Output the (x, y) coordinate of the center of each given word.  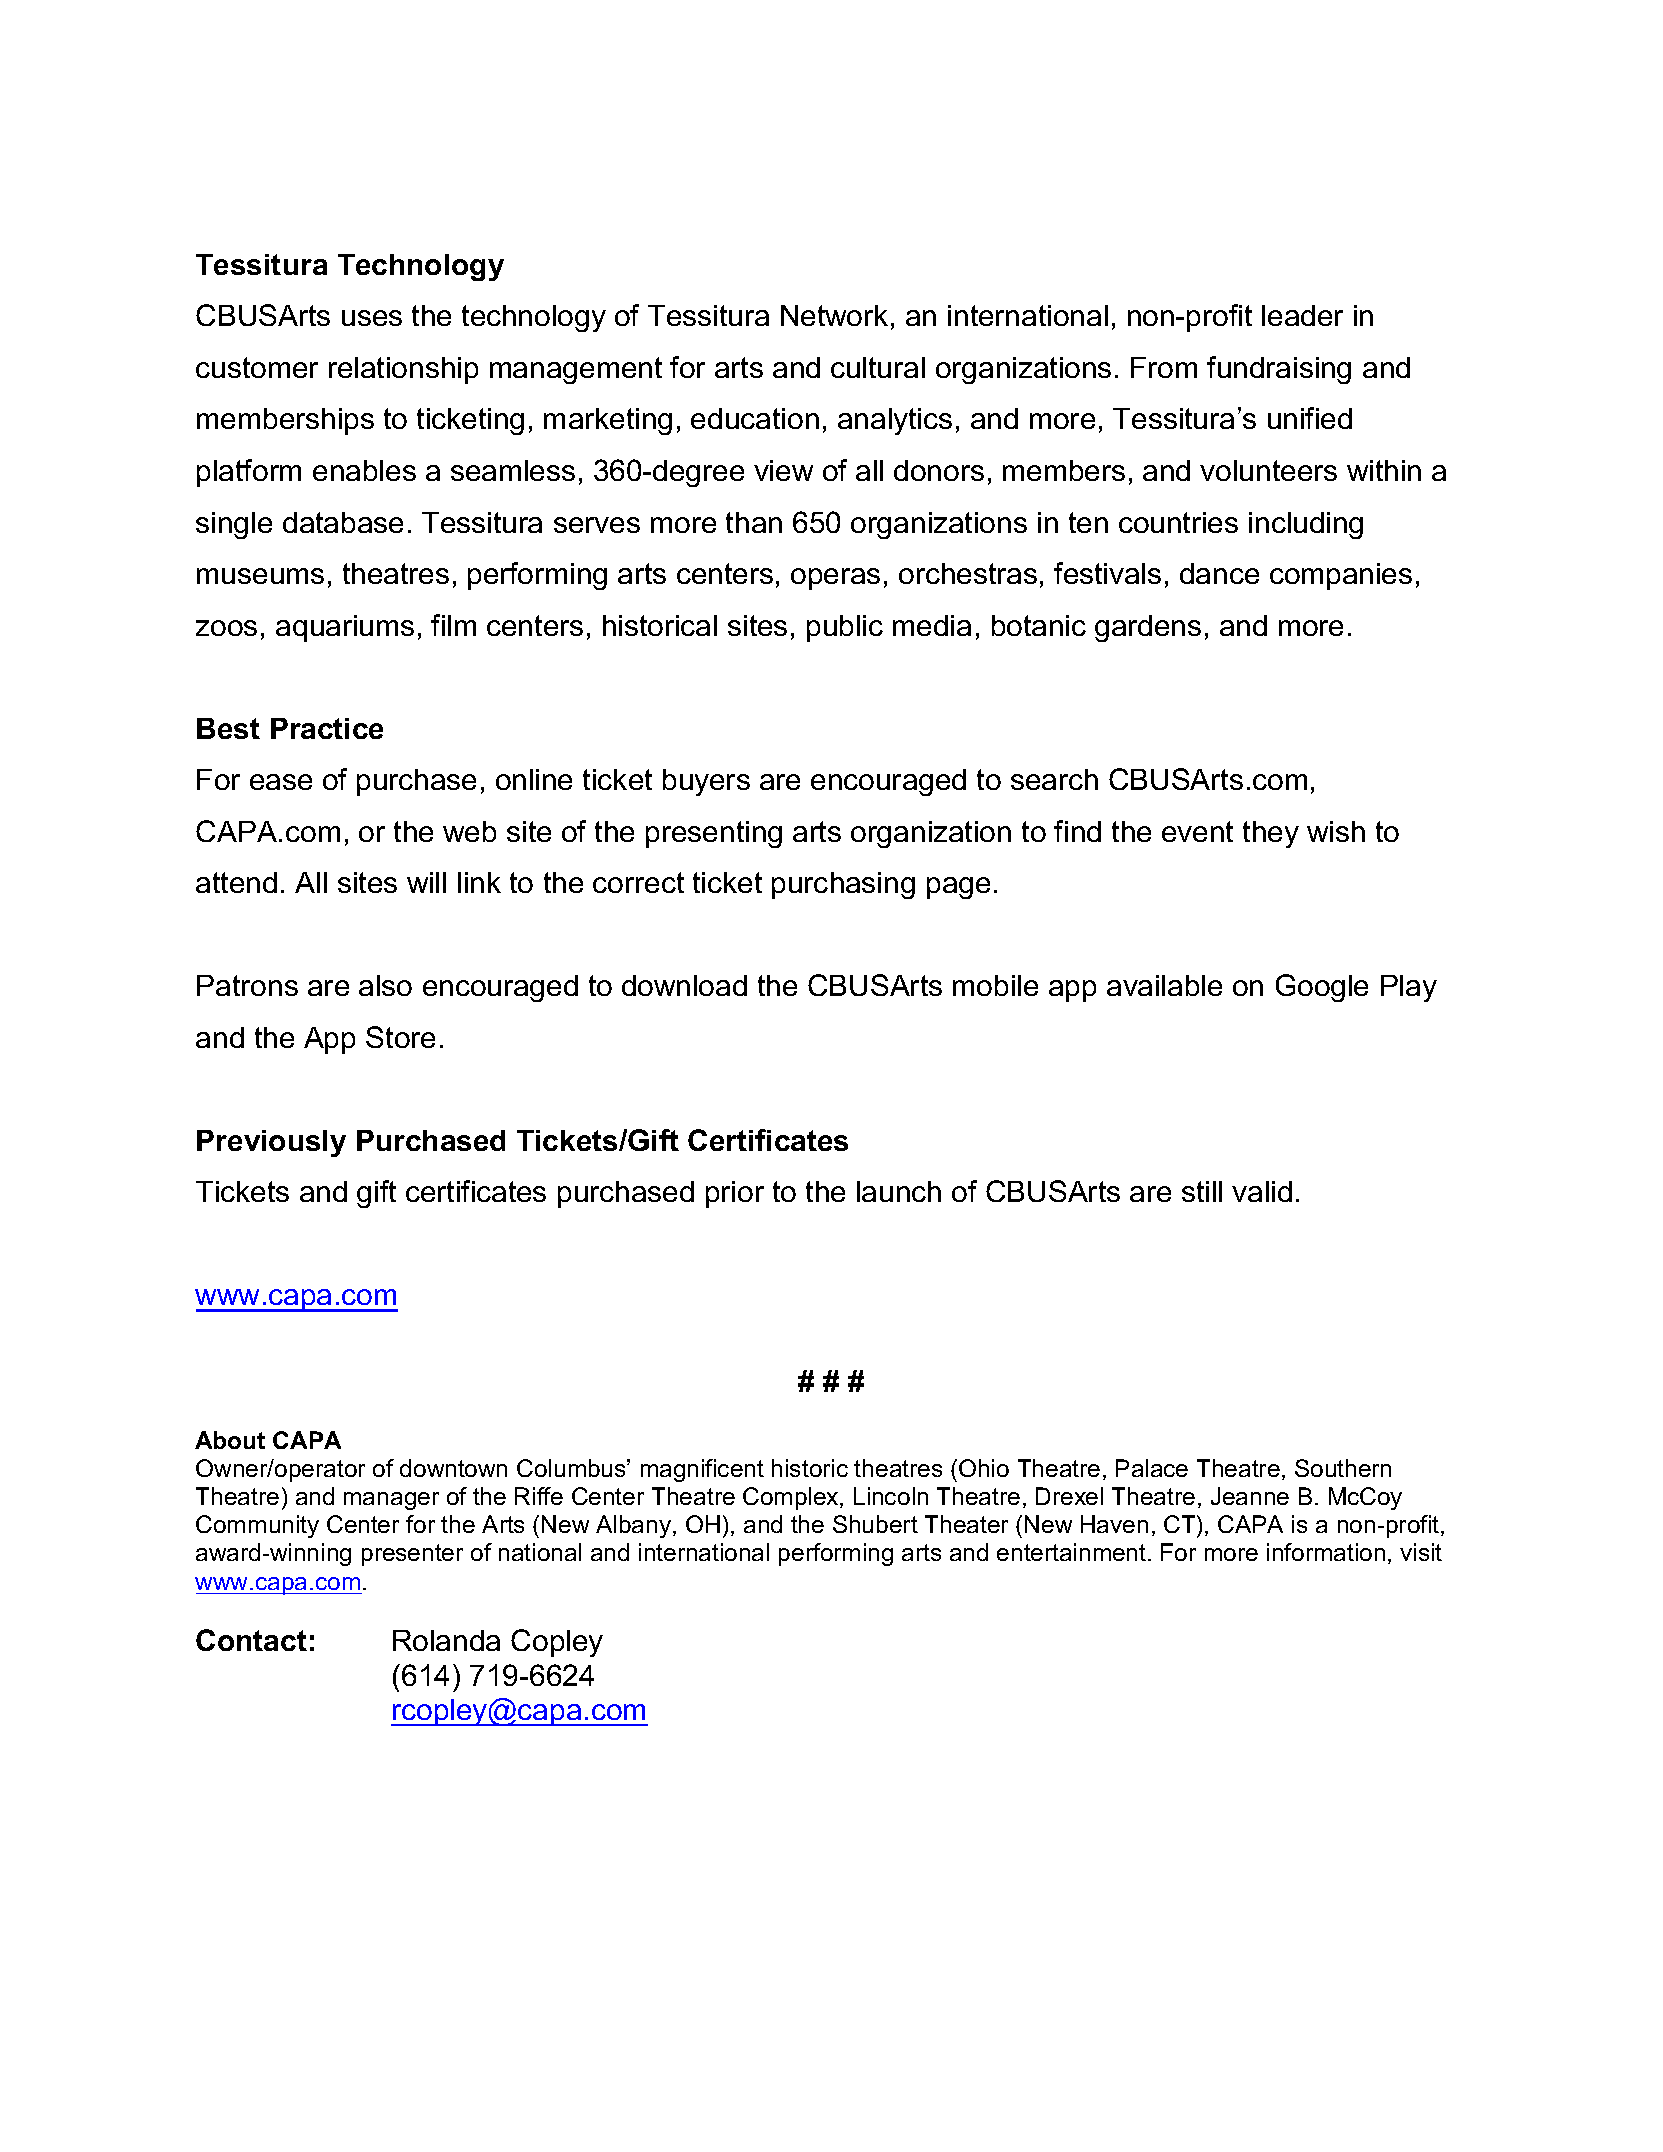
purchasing (843, 885)
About (230, 1440)
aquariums (345, 628)
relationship (403, 370)
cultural (878, 367)
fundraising (1279, 370)
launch (899, 1191)
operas (835, 579)
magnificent (702, 1470)
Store (400, 1037)
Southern (1343, 1468)
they (1271, 834)
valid (1262, 1191)
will (426, 882)
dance (1219, 573)
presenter (412, 1555)
